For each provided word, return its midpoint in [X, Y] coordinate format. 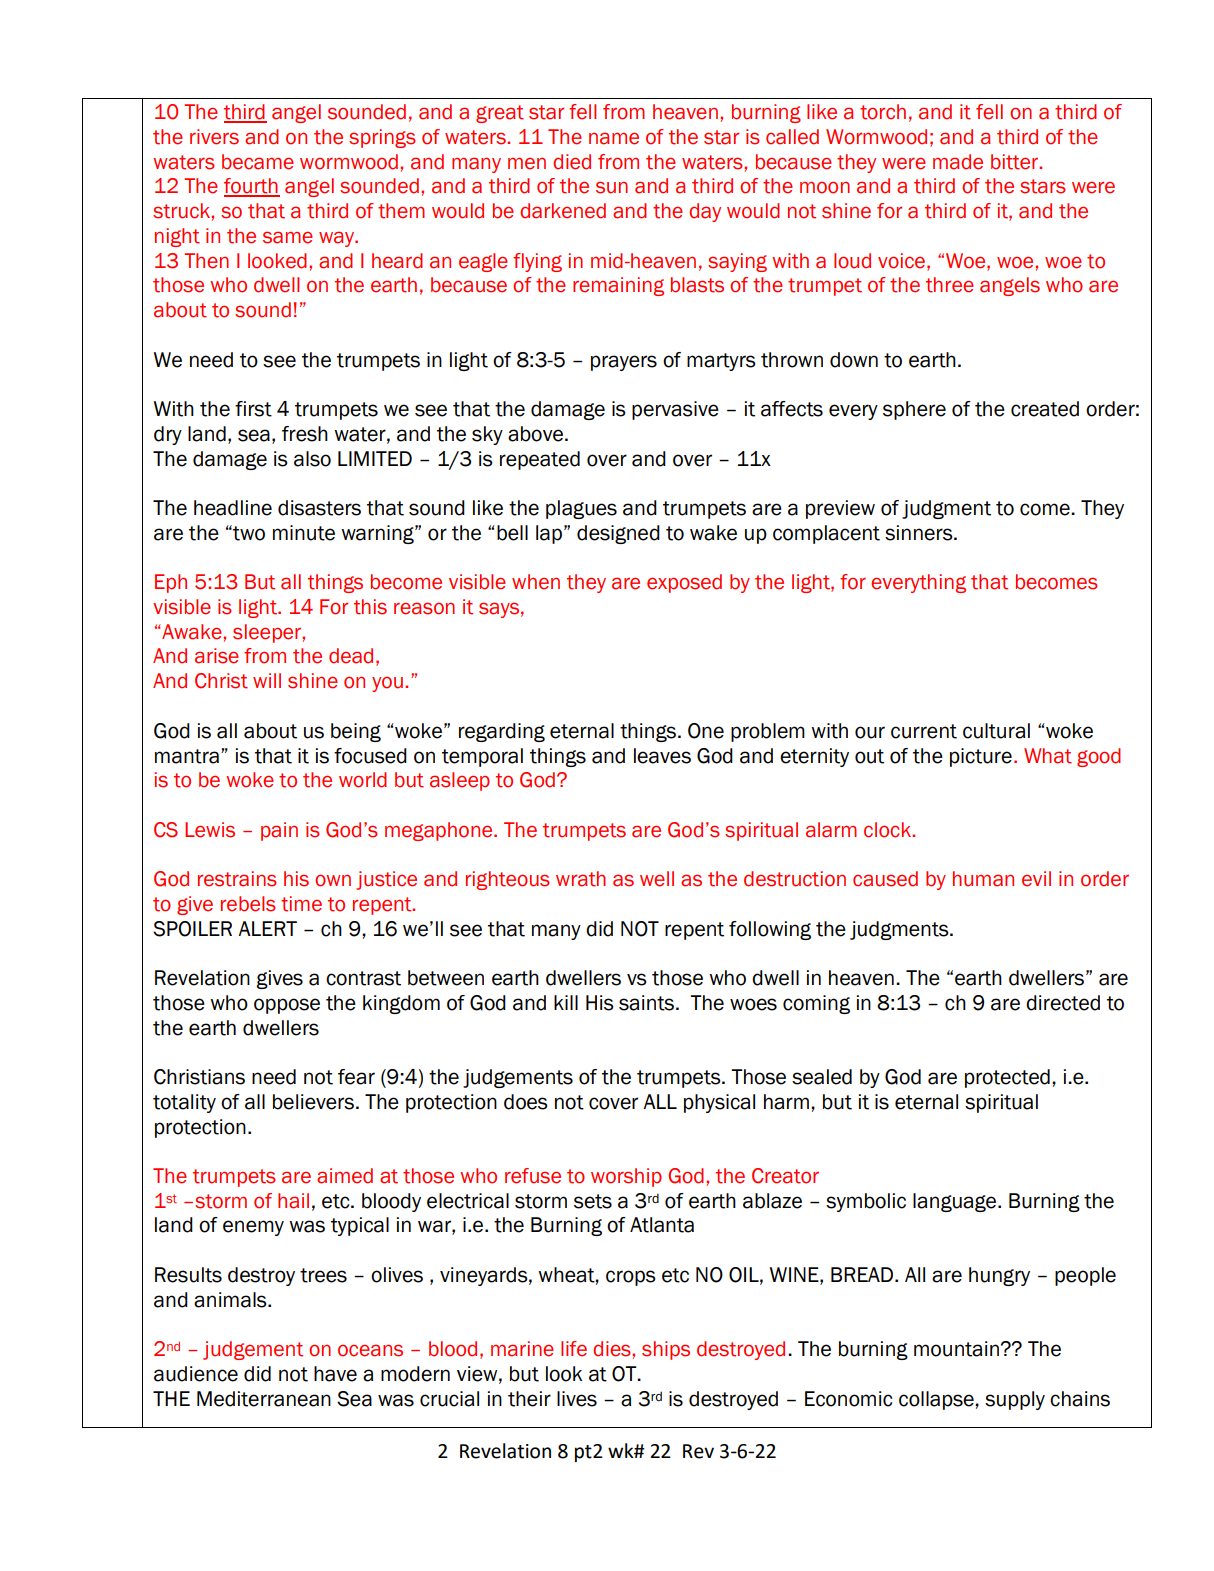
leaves [662, 756]
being [356, 732]
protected [1007, 1078]
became [258, 162]
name [614, 138]
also [312, 459]
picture [981, 757]
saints [646, 1003]
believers [313, 1102]
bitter [1016, 162]
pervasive [675, 410]
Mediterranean [264, 1399]
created [1045, 409]
